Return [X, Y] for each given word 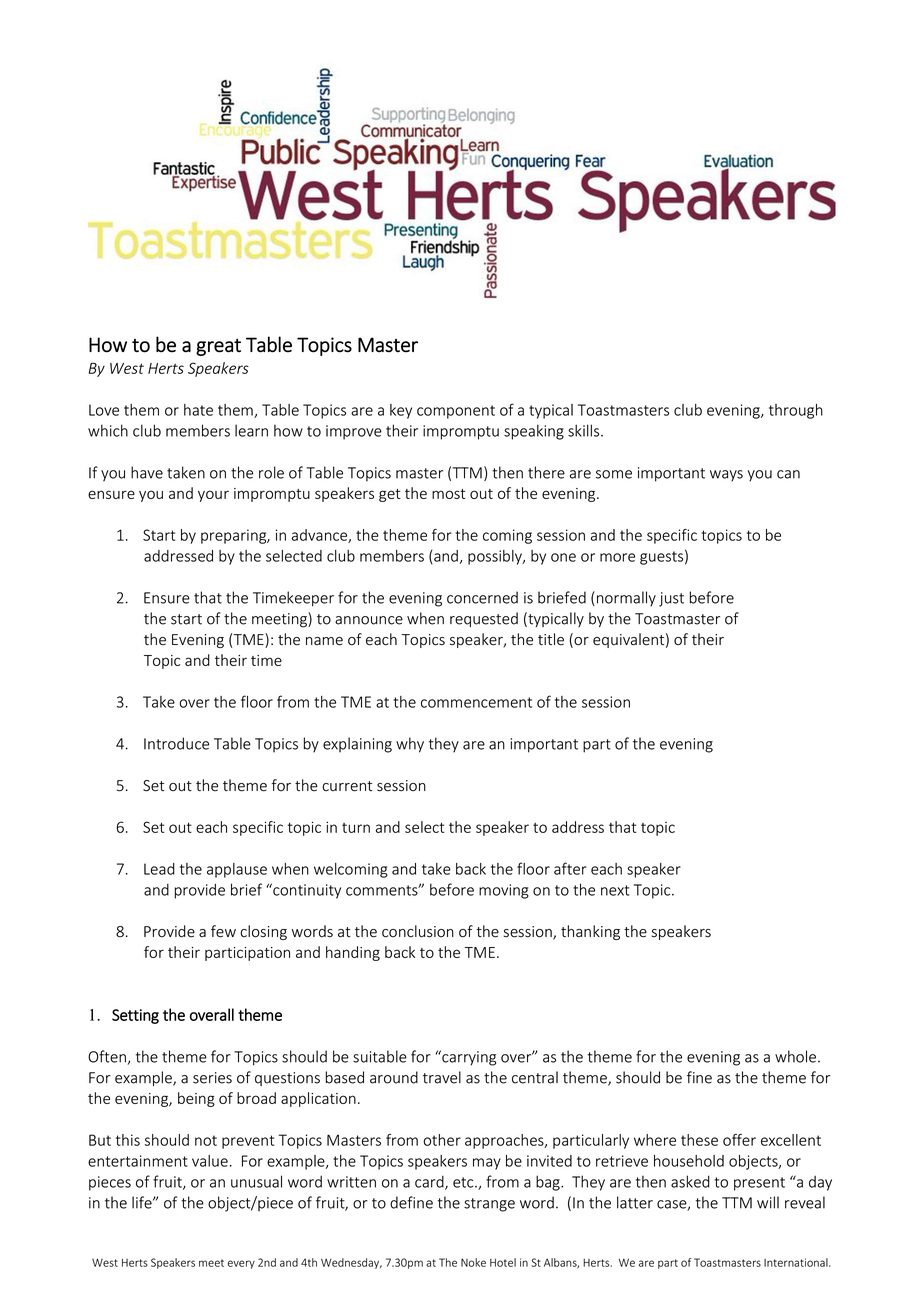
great [218, 347]
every [241, 1264]
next [615, 890]
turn [356, 828]
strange [489, 1205]
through [796, 411]
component [456, 412]
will [768, 1202]
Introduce [176, 743]
